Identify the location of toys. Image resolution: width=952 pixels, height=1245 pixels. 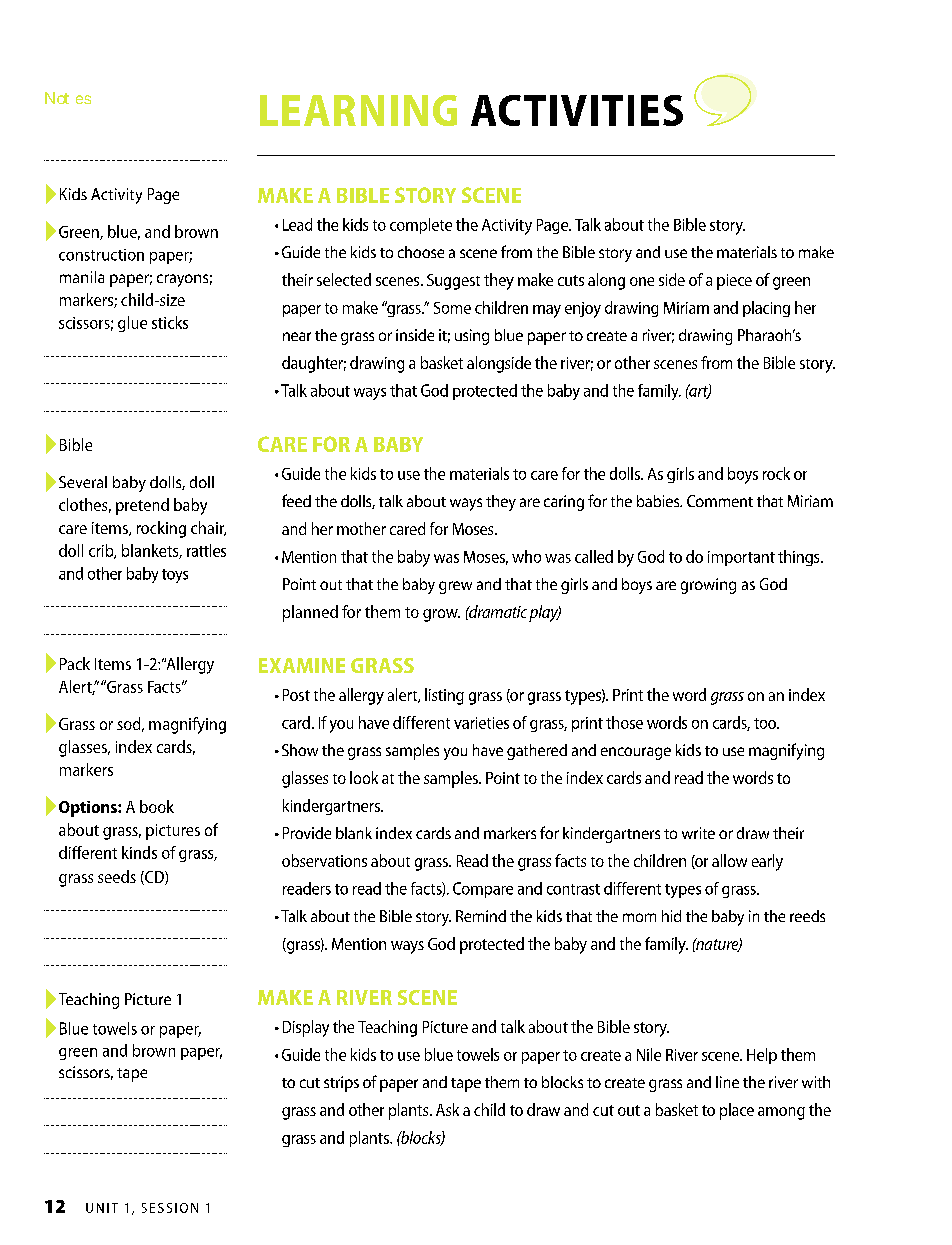
(175, 576).
